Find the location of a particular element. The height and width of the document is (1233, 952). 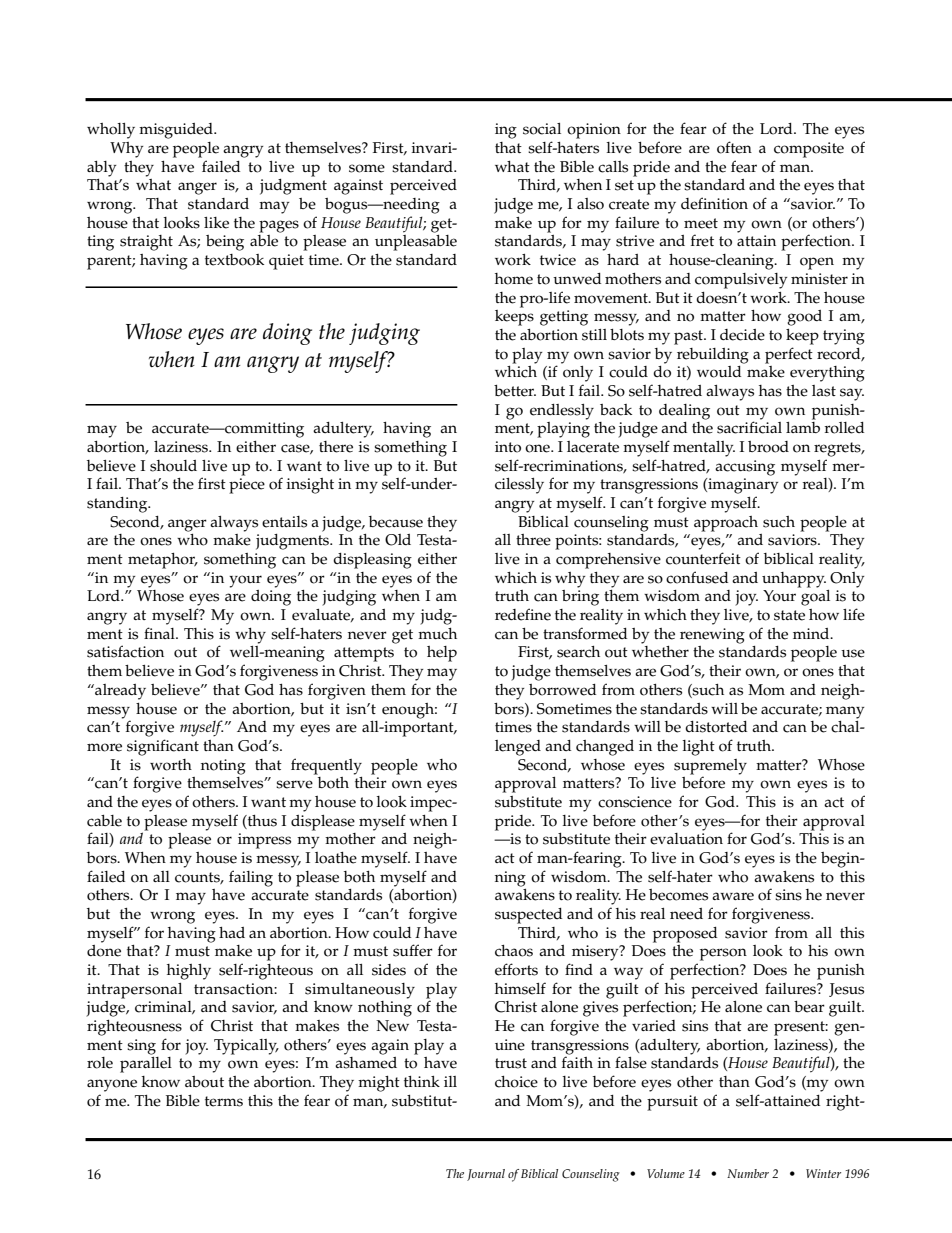

often is located at coordinates (734, 147).
